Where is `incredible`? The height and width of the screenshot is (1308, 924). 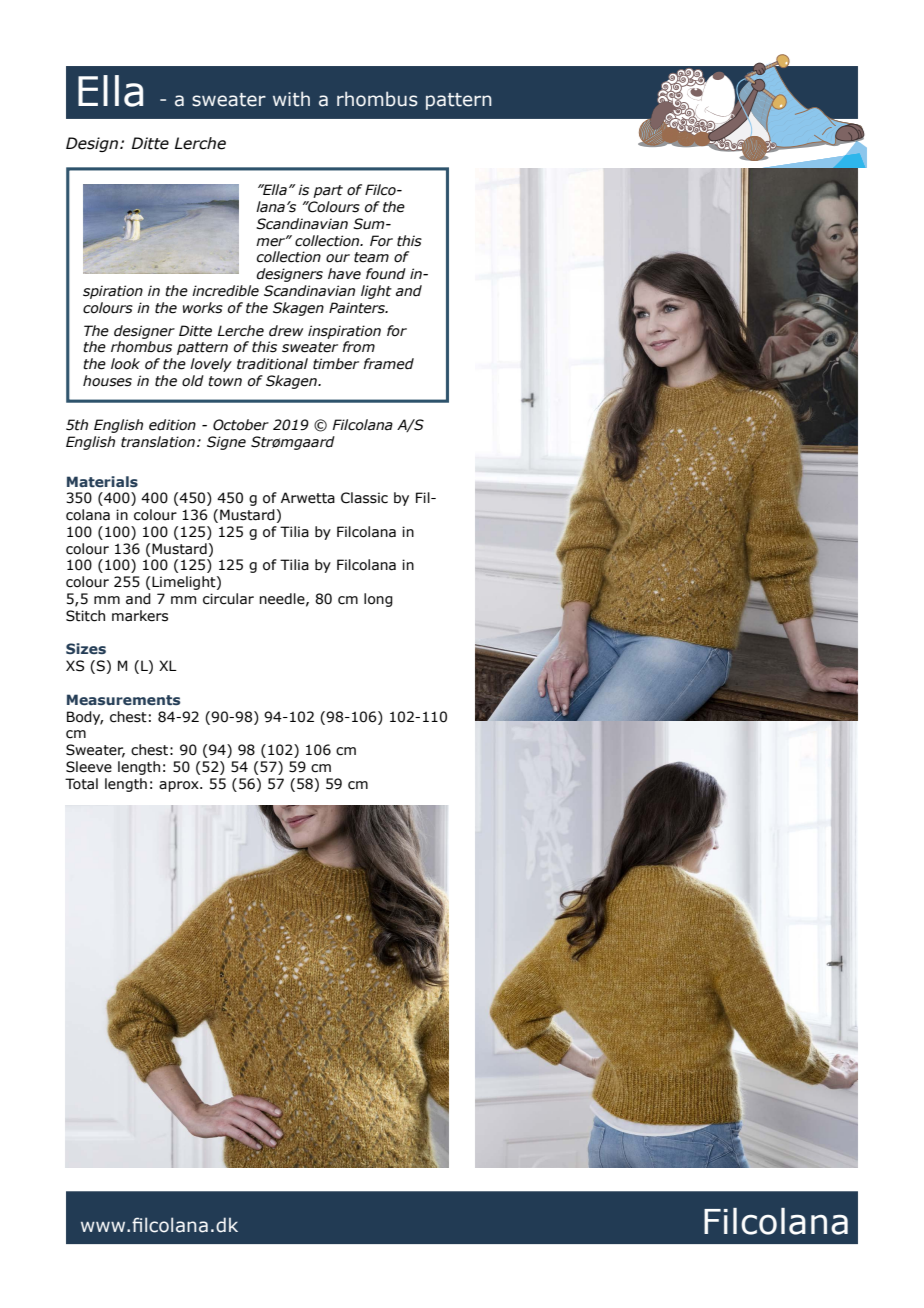
incredible is located at coordinates (225, 291).
